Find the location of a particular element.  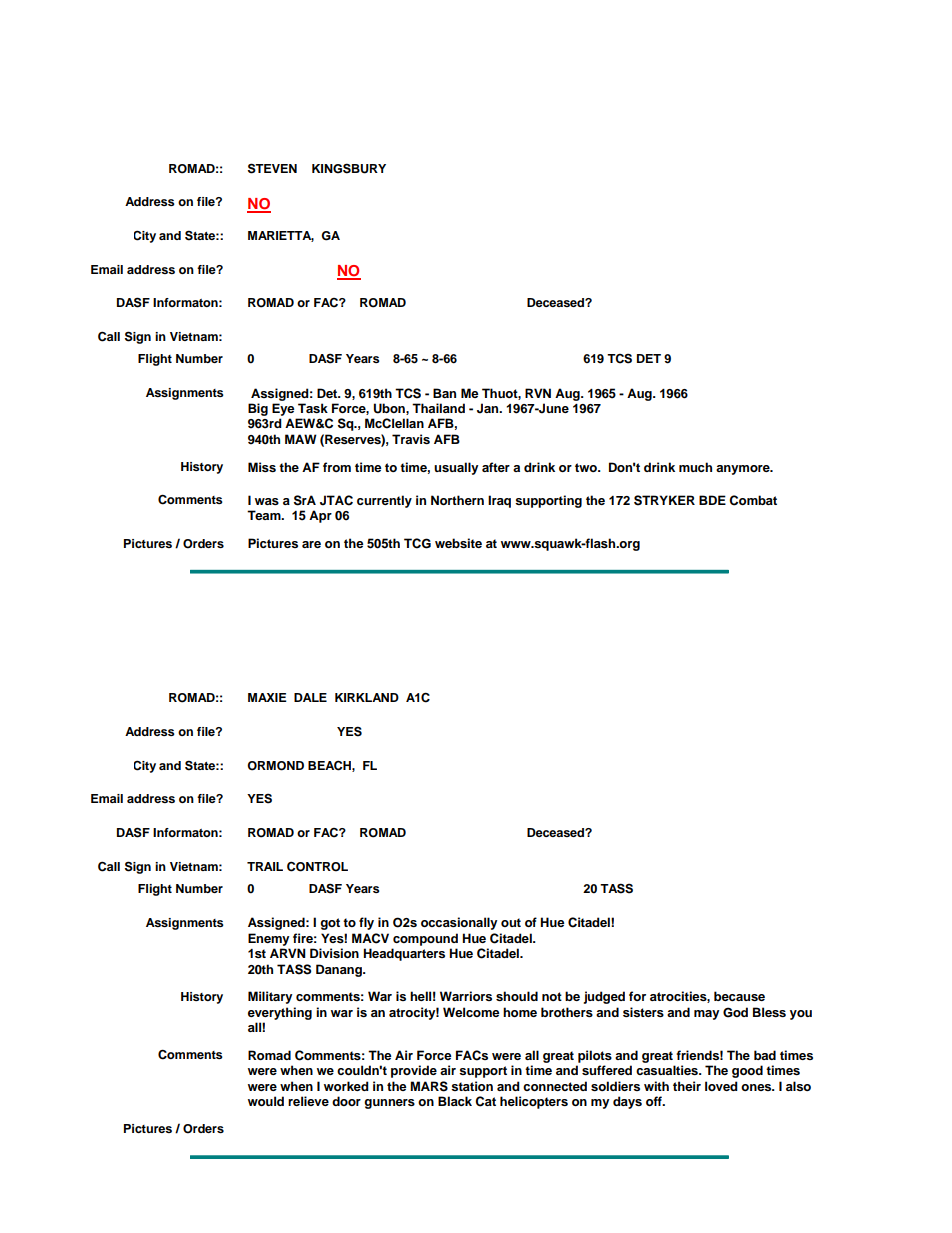

website is located at coordinates (458, 543).
